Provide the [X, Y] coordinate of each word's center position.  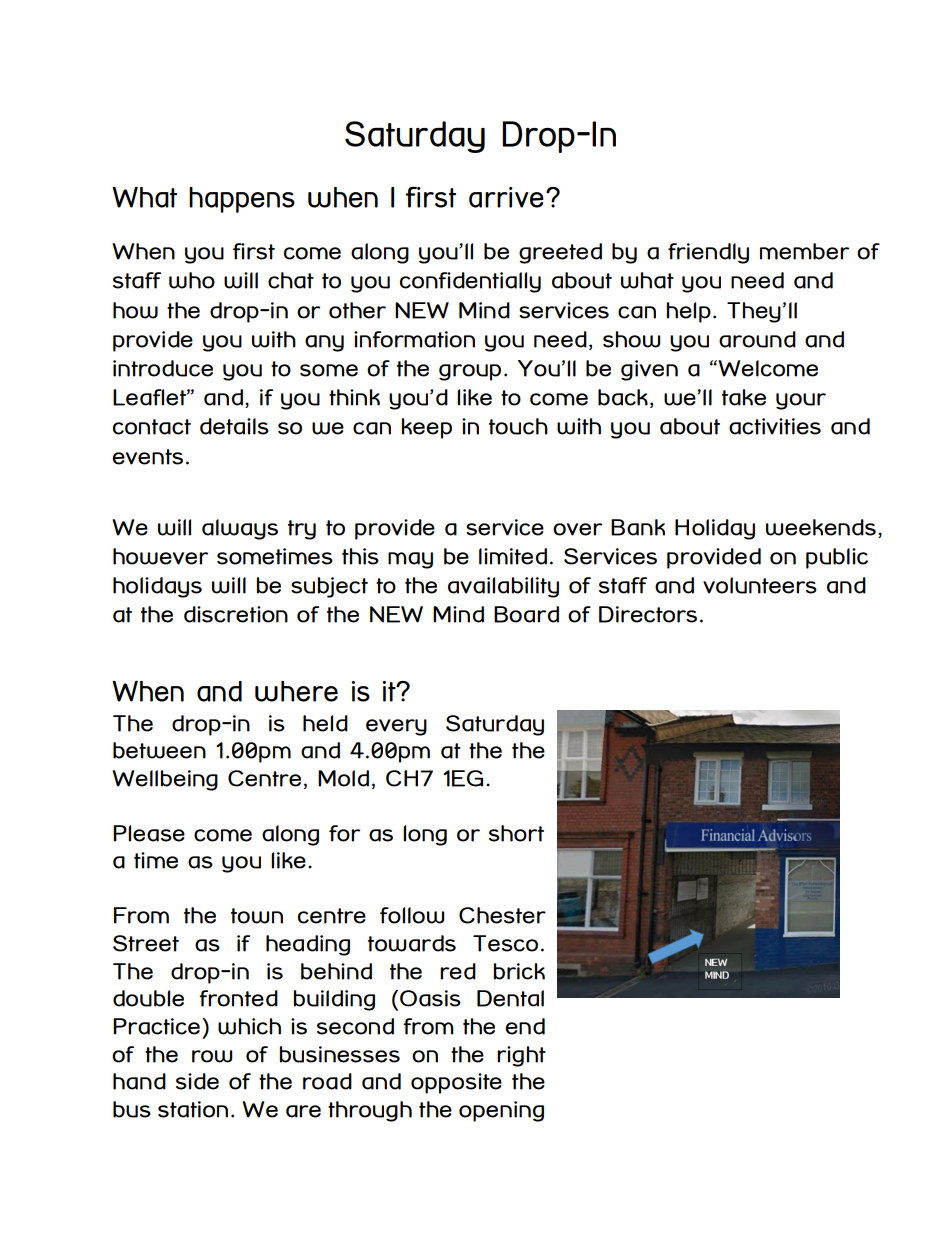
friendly [708, 253]
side [197, 1081]
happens [242, 200]
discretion [236, 614]
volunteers [760, 585]
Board [526, 614]
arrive [506, 197]
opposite [456, 1083]
